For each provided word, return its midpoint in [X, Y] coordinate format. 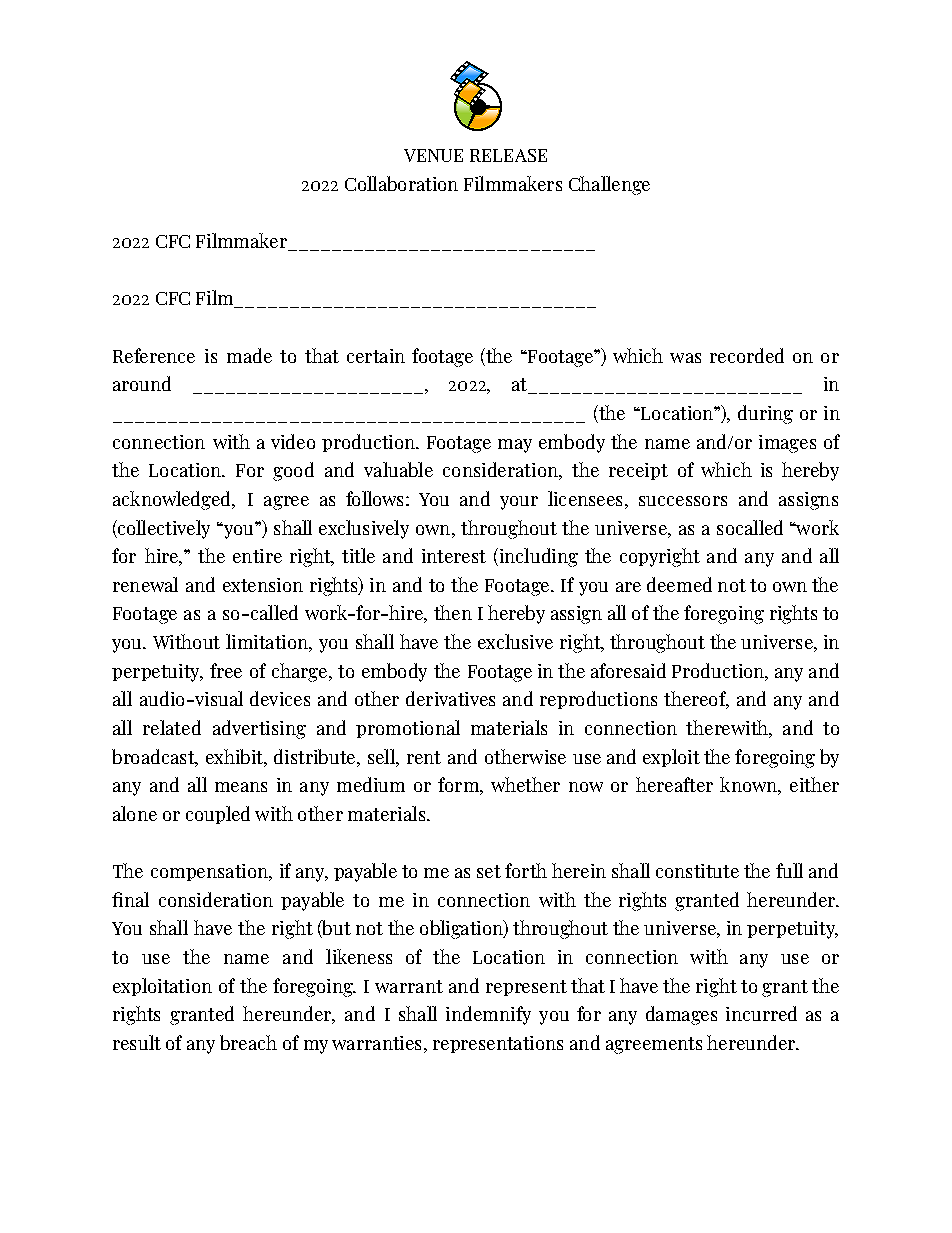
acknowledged [173, 500]
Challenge [609, 185]
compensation [210, 872]
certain [376, 356]
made [249, 355]
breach [248, 1042]
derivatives [450, 698]
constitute [697, 871]
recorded [747, 355]
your [519, 503]
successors [683, 501]
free [226, 670]
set [489, 871]
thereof [696, 700]
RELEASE [508, 155]
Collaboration [401, 183]
